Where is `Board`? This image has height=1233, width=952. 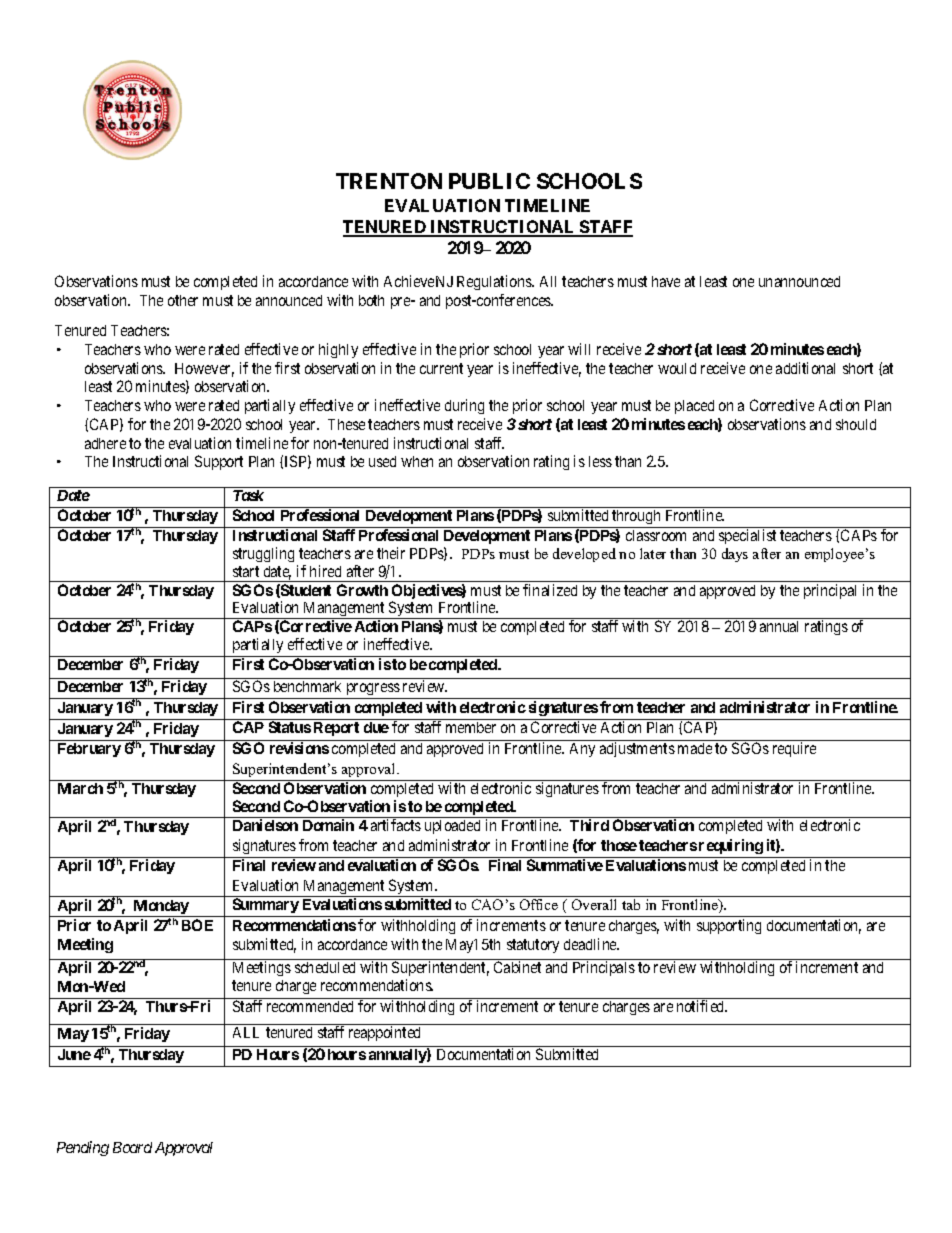
Board is located at coordinates (132, 1147).
